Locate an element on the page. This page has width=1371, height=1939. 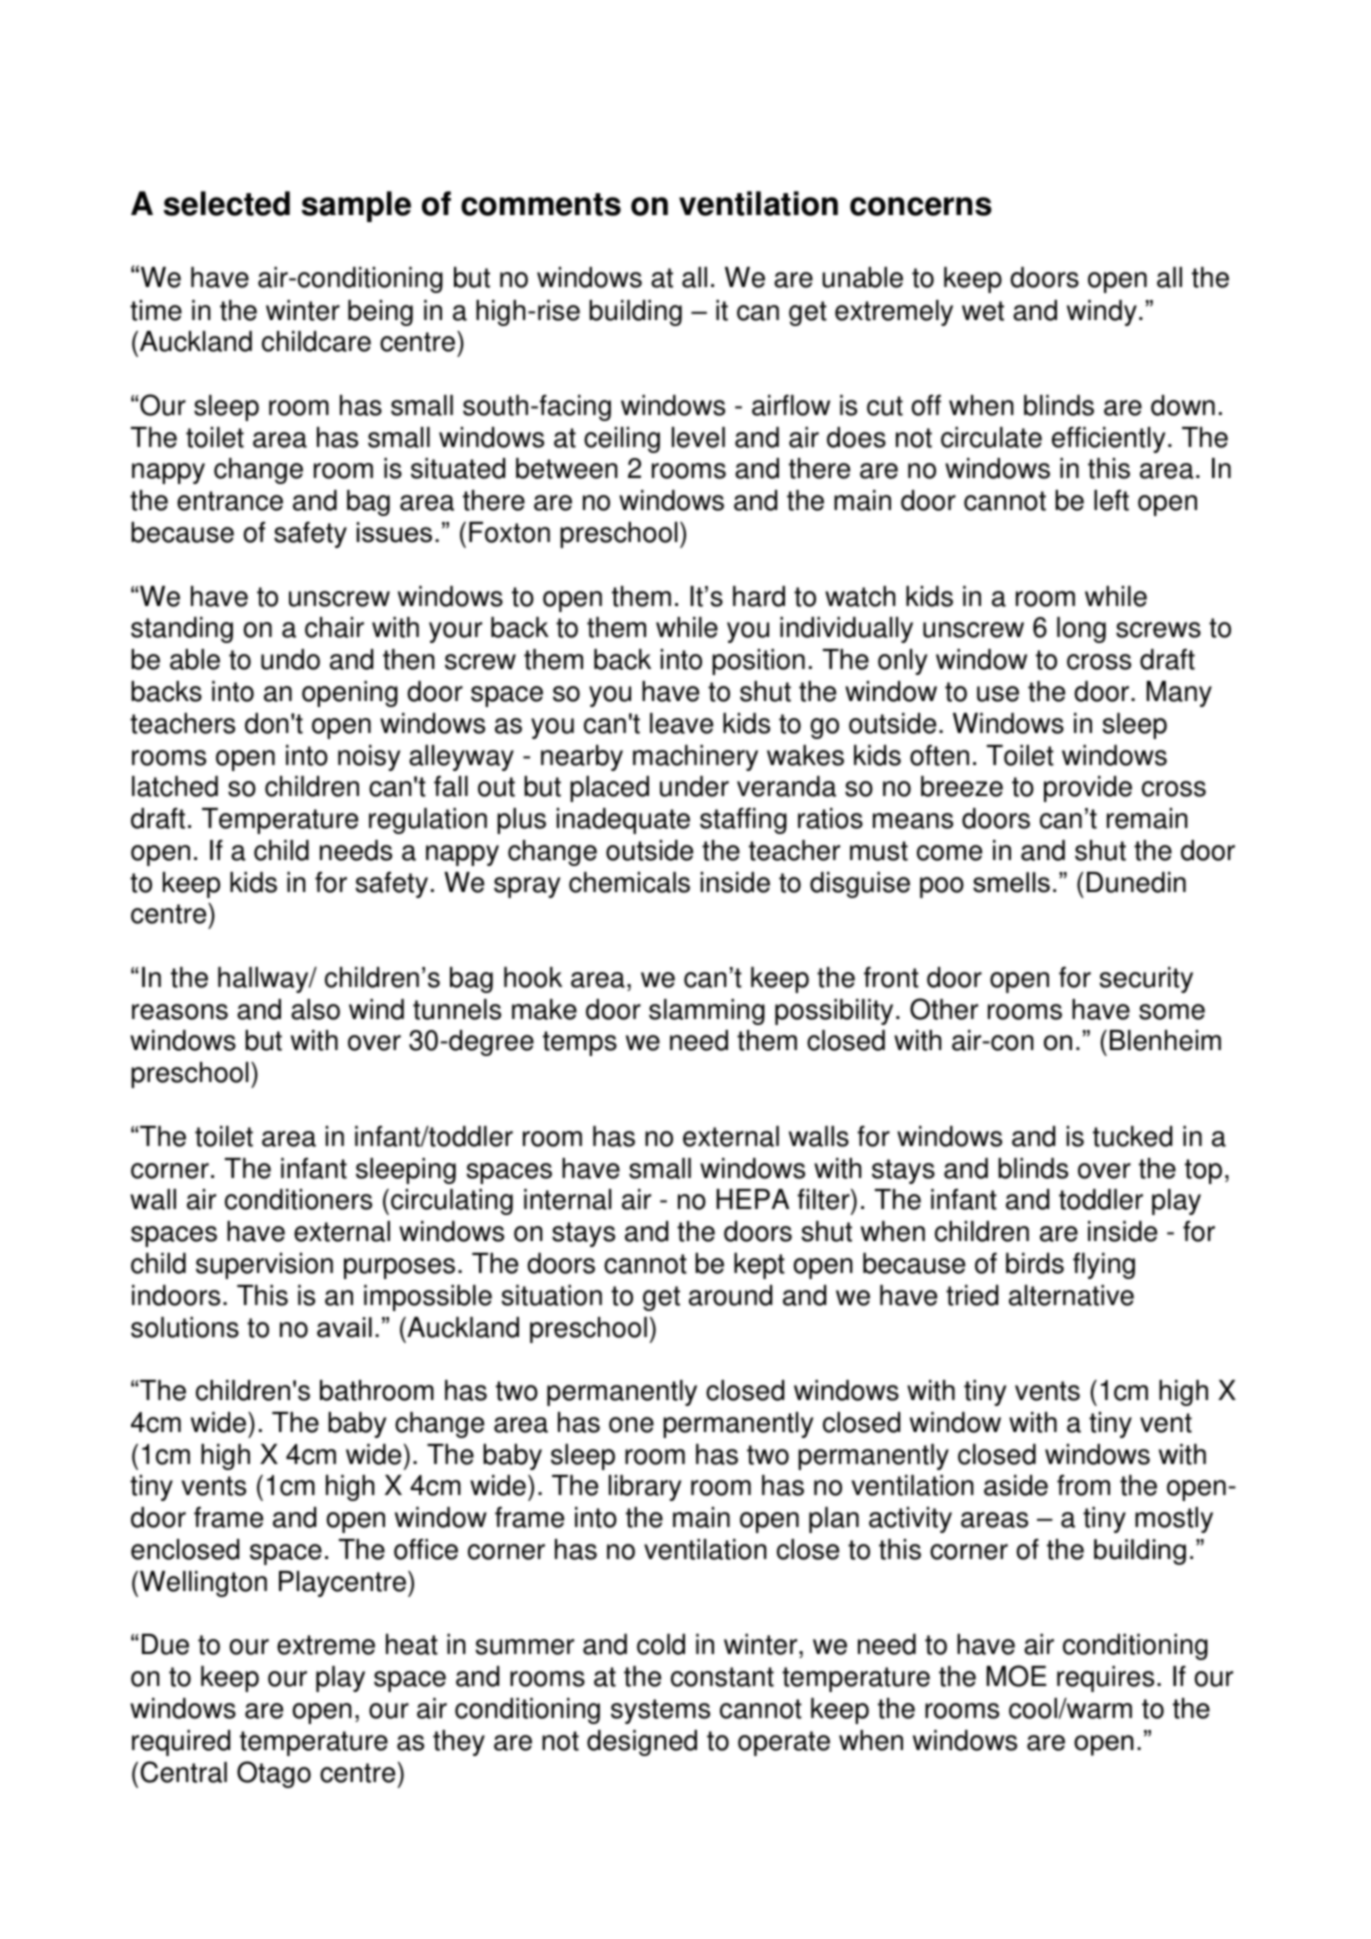
security is located at coordinates (1146, 980).
